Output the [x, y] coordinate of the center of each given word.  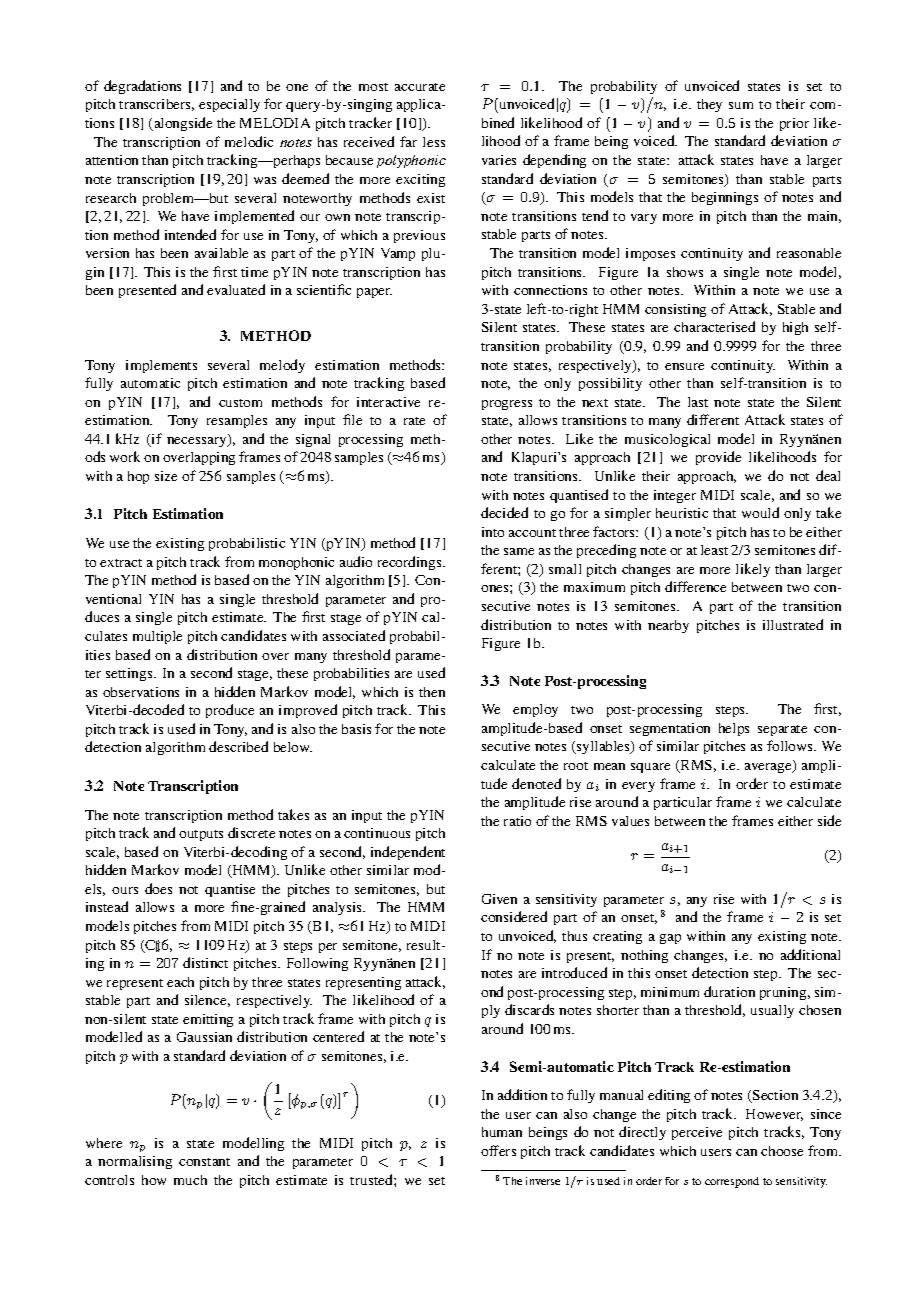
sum [741, 105]
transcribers [156, 105]
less [434, 142]
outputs [201, 835]
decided [504, 512]
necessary [198, 442]
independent [408, 853]
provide [718, 458]
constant [204, 1162]
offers [498, 1150]
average [769, 768]
